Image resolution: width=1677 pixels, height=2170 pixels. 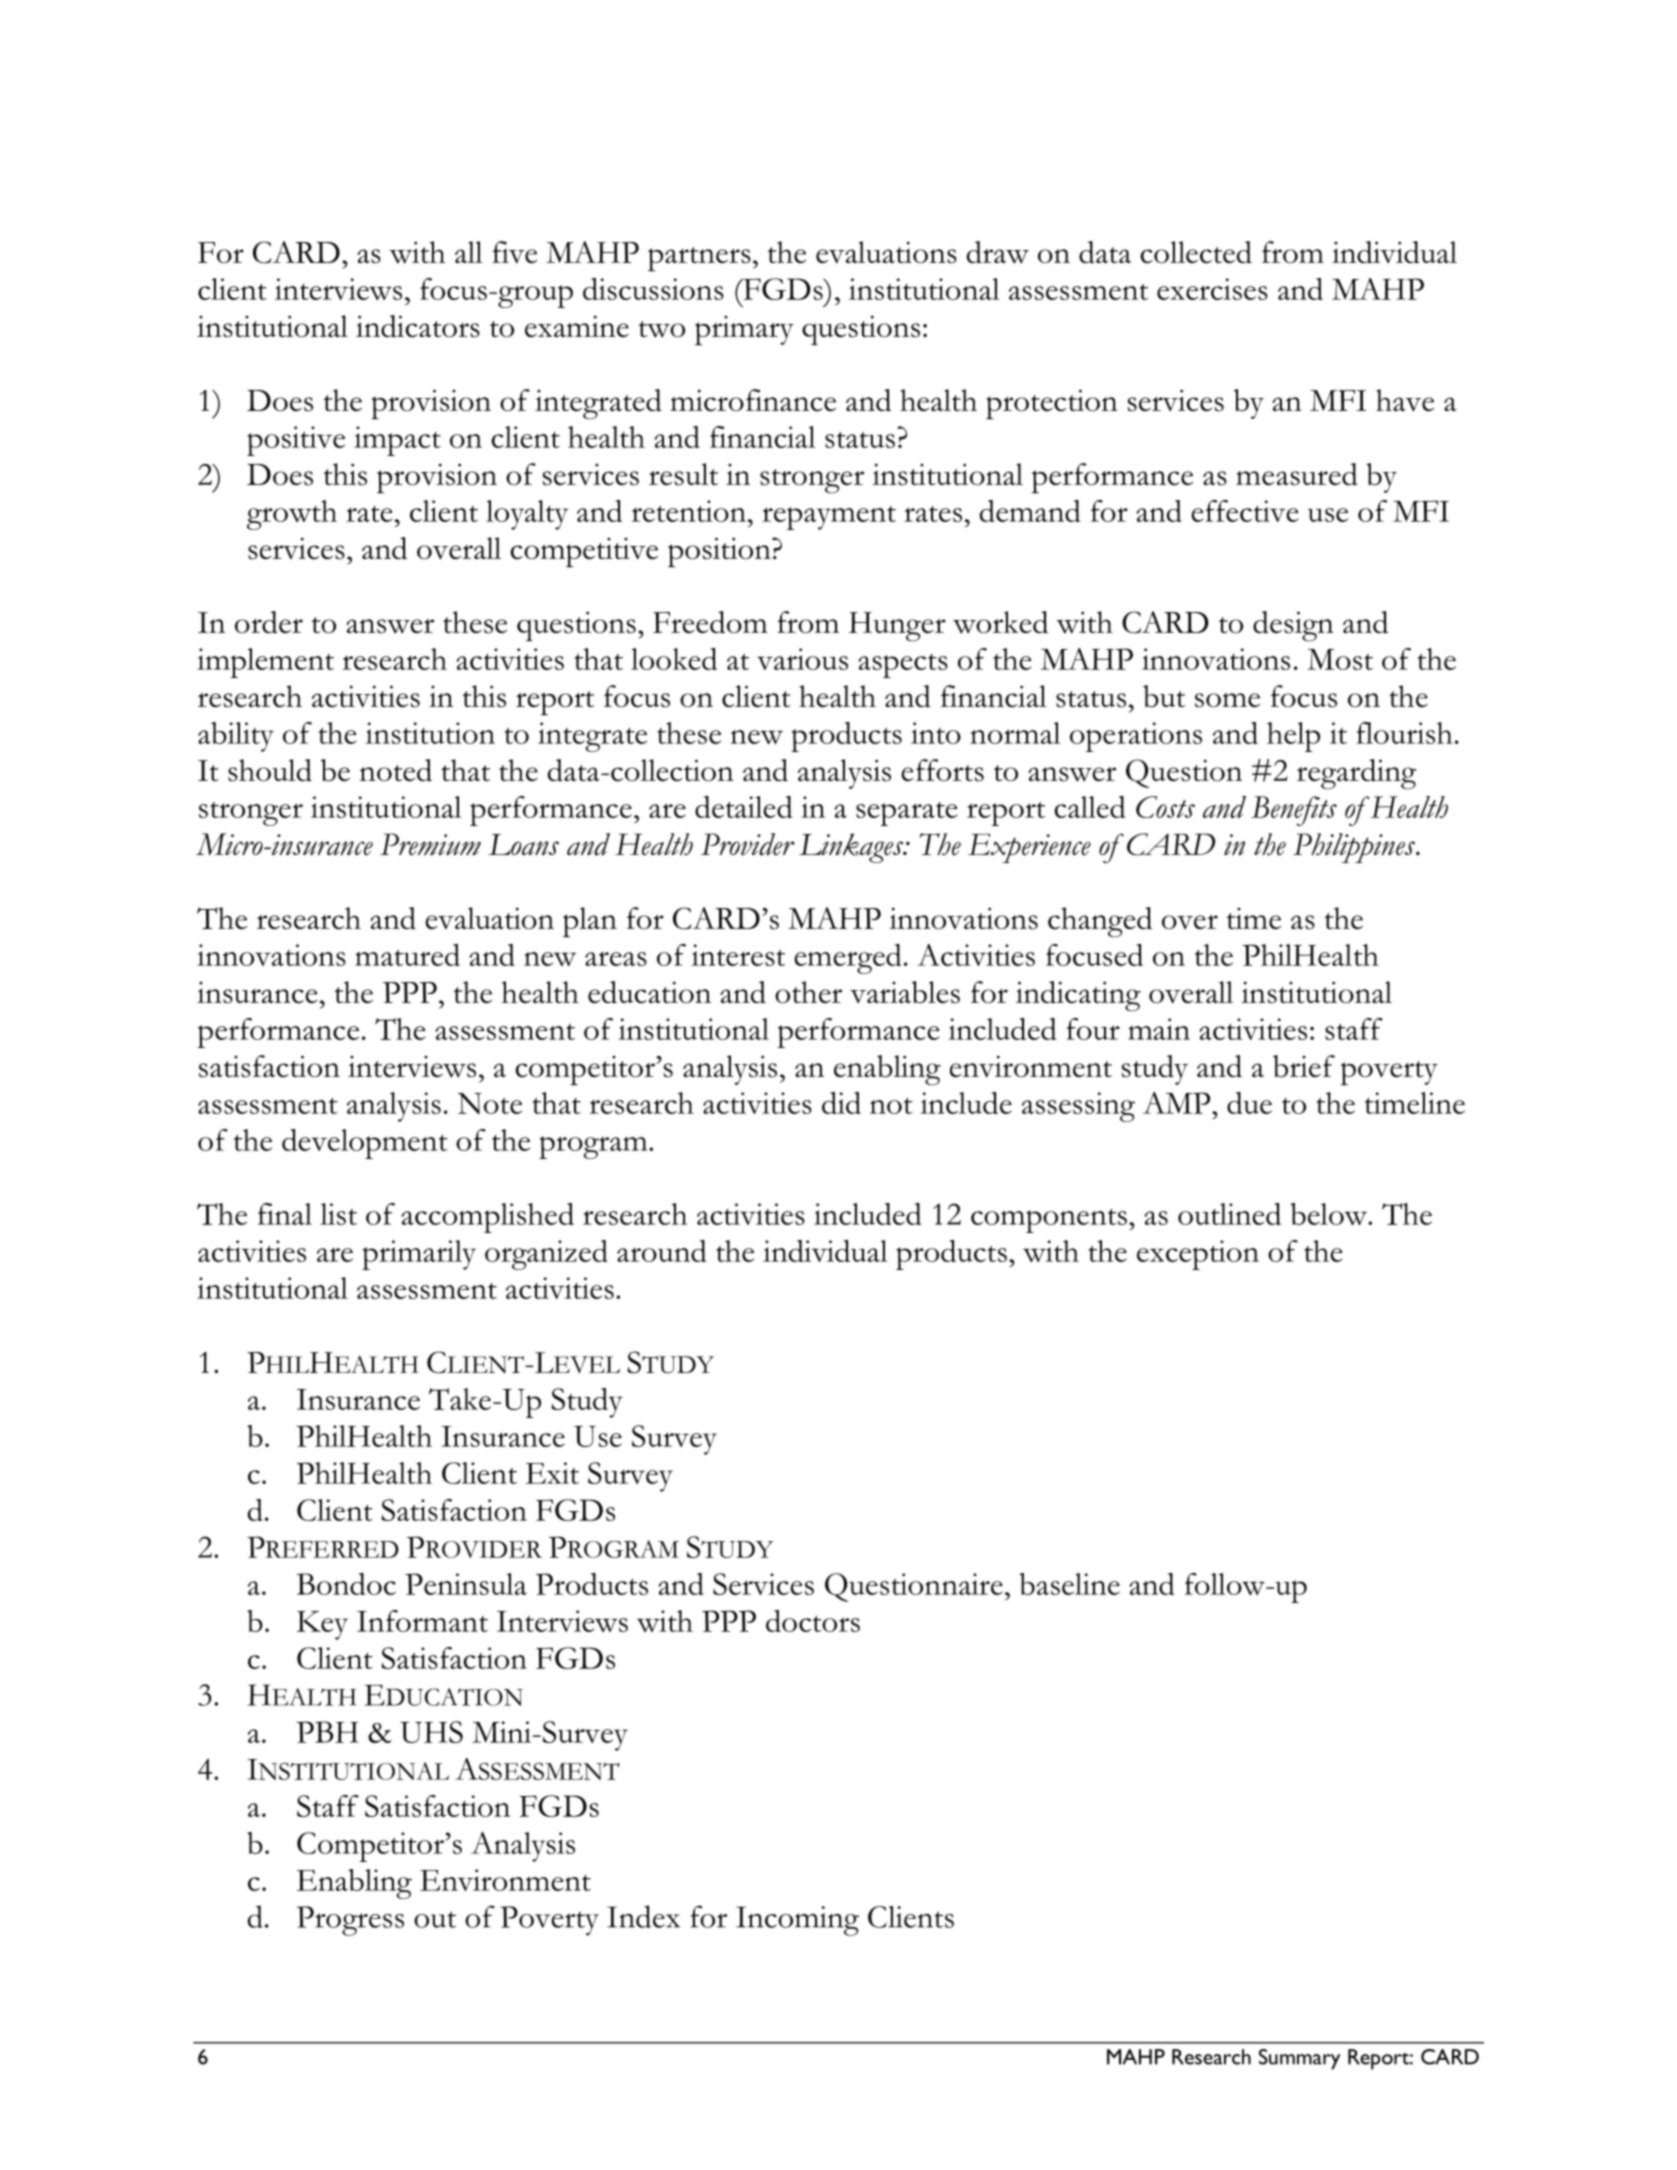 What do you see at coordinates (813, 1621) in the screenshot?
I see `doctors` at bounding box center [813, 1621].
